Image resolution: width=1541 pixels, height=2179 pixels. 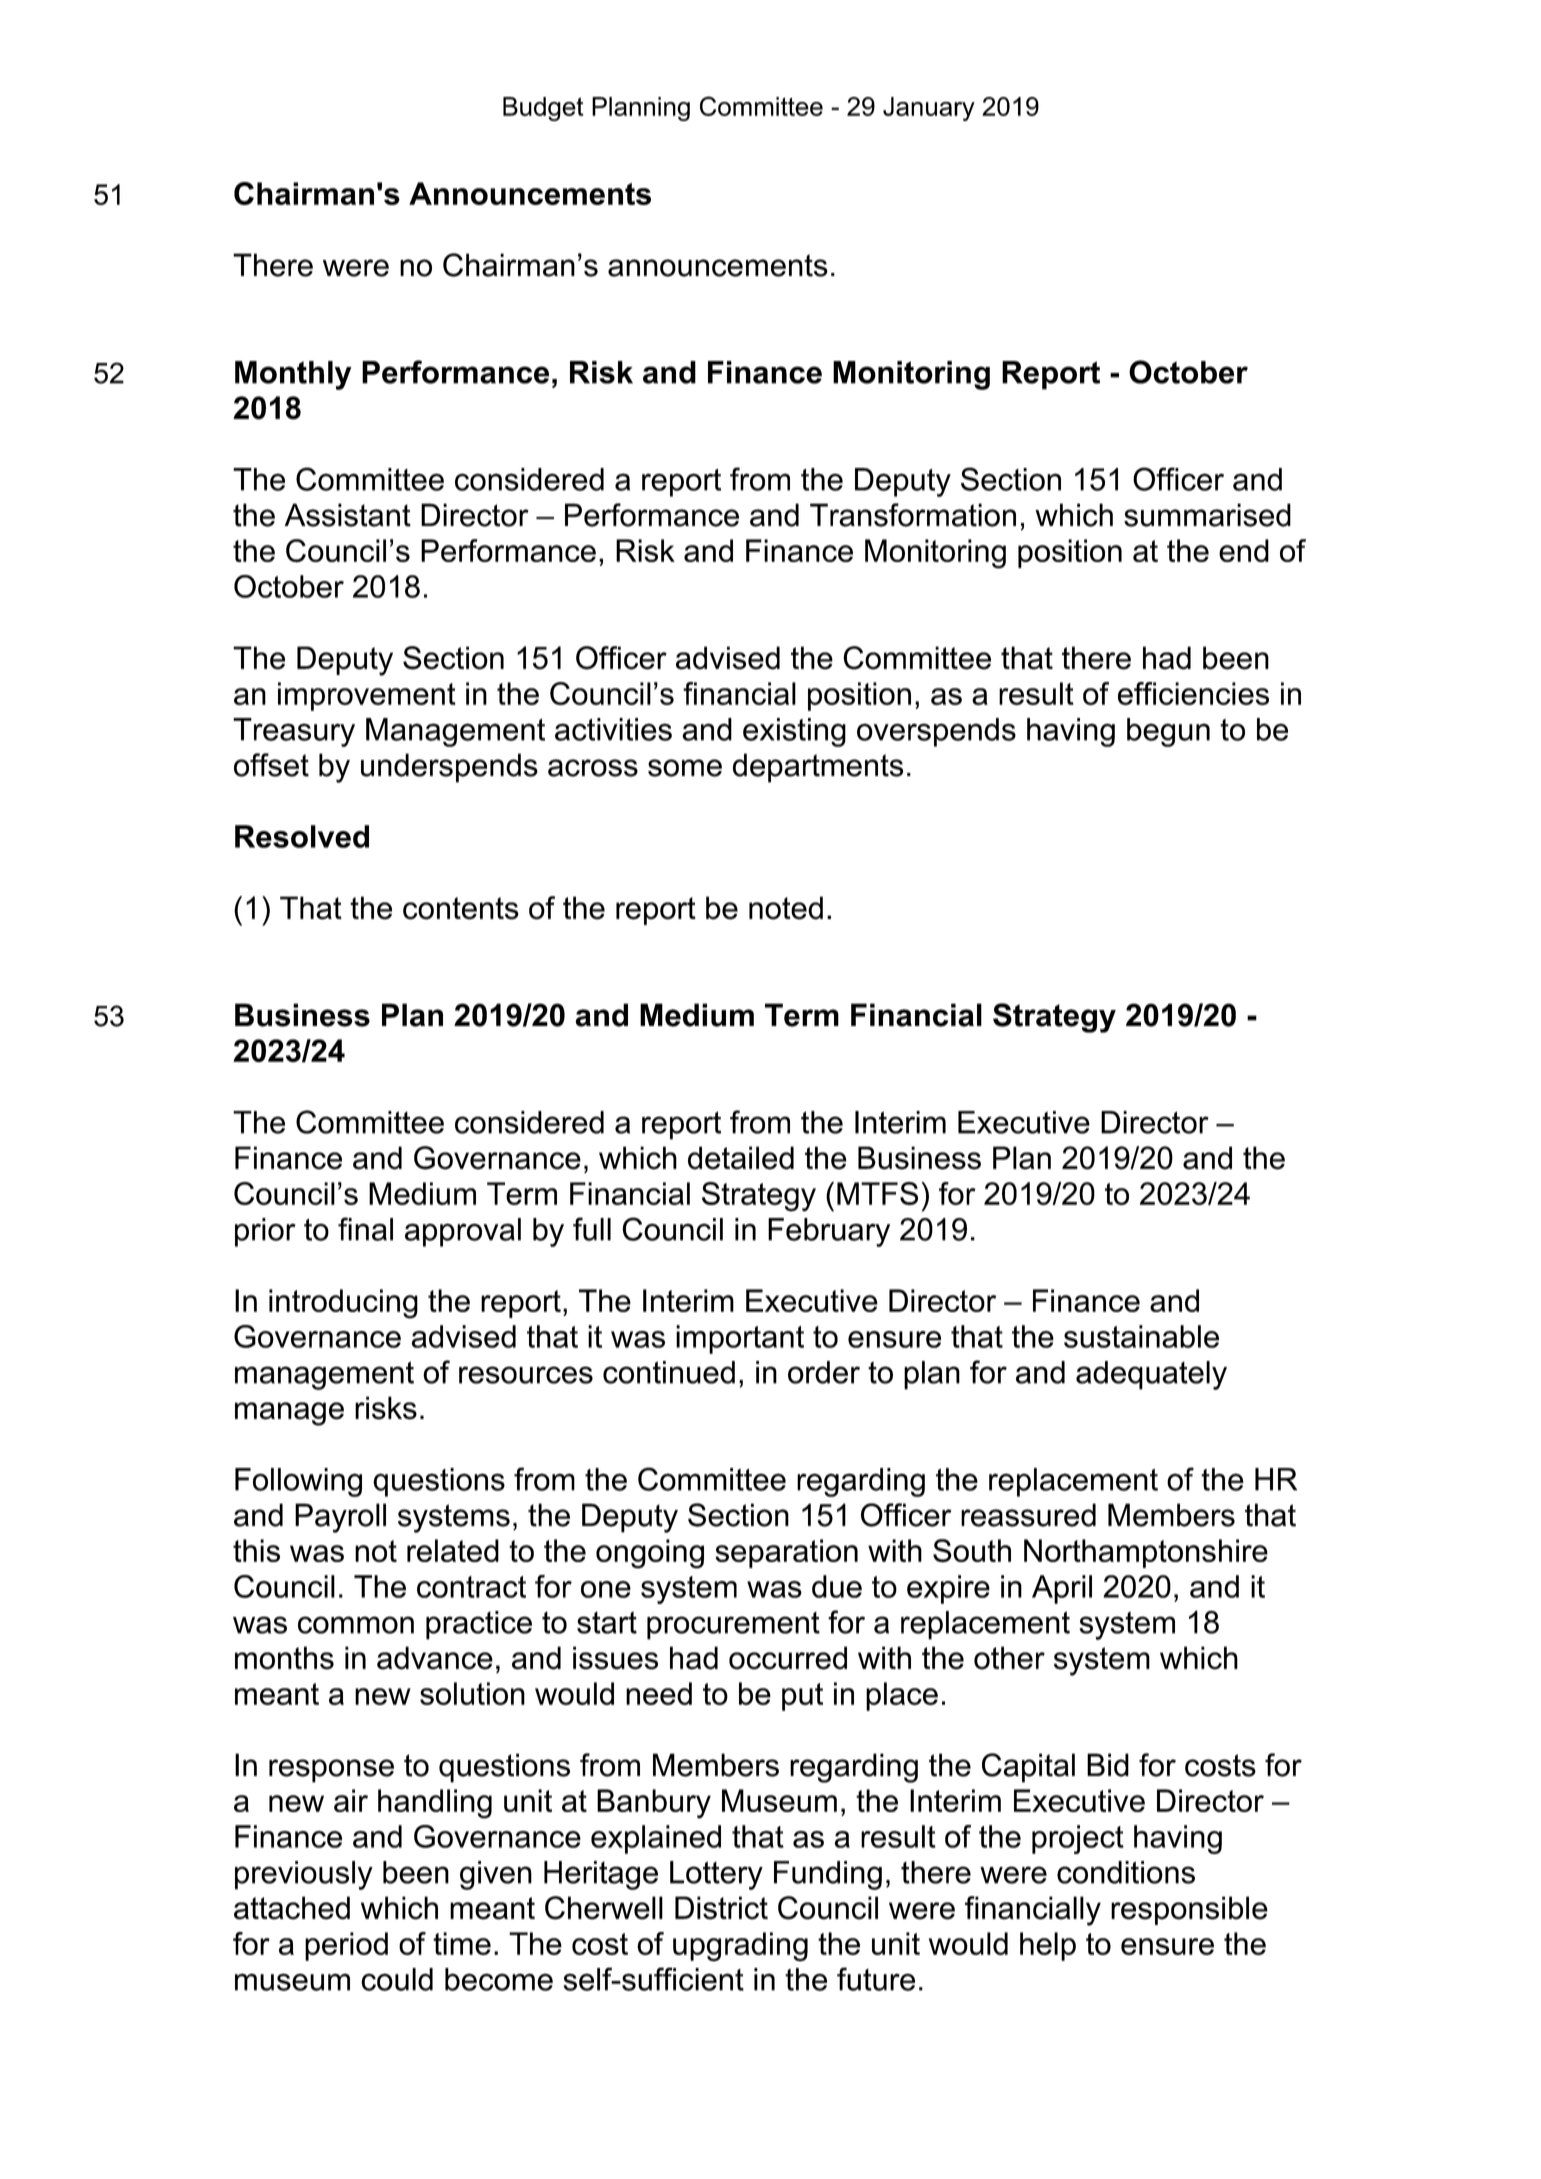 What do you see at coordinates (543, 109) in the screenshot?
I see `Budget` at bounding box center [543, 109].
